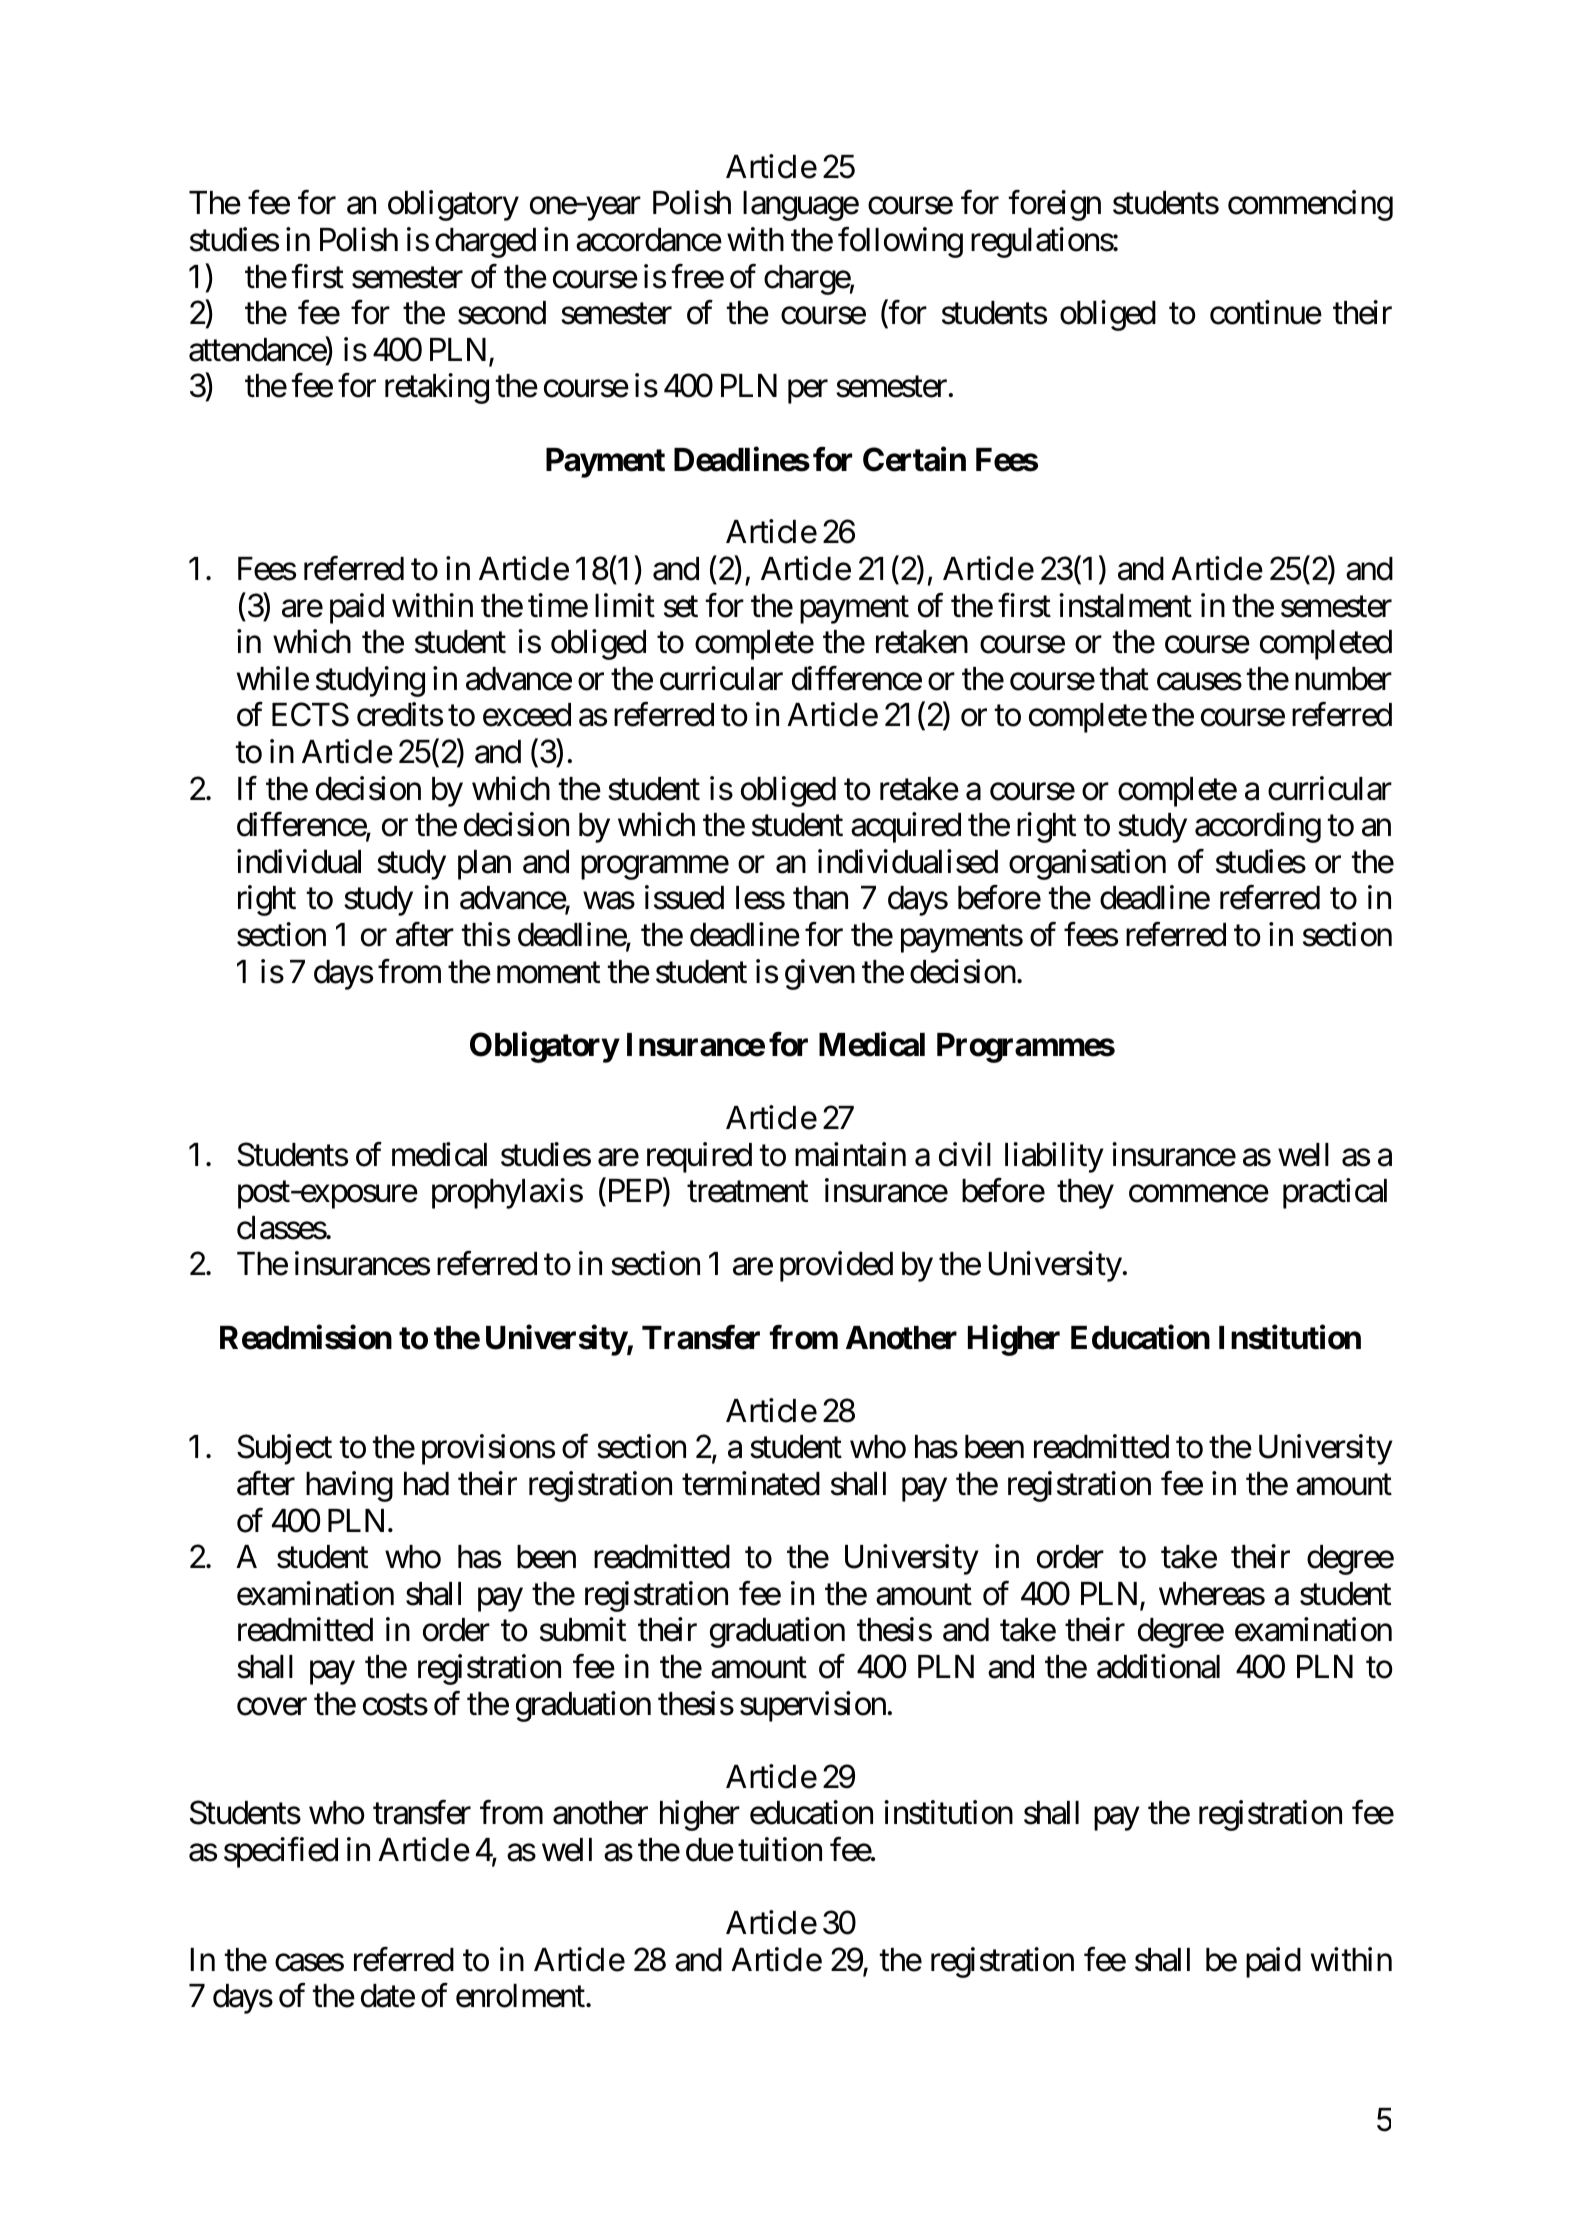 This screenshot has height=2233, width=1579. What do you see at coordinates (780, 1849) in the screenshot?
I see `tuition` at bounding box center [780, 1849].
